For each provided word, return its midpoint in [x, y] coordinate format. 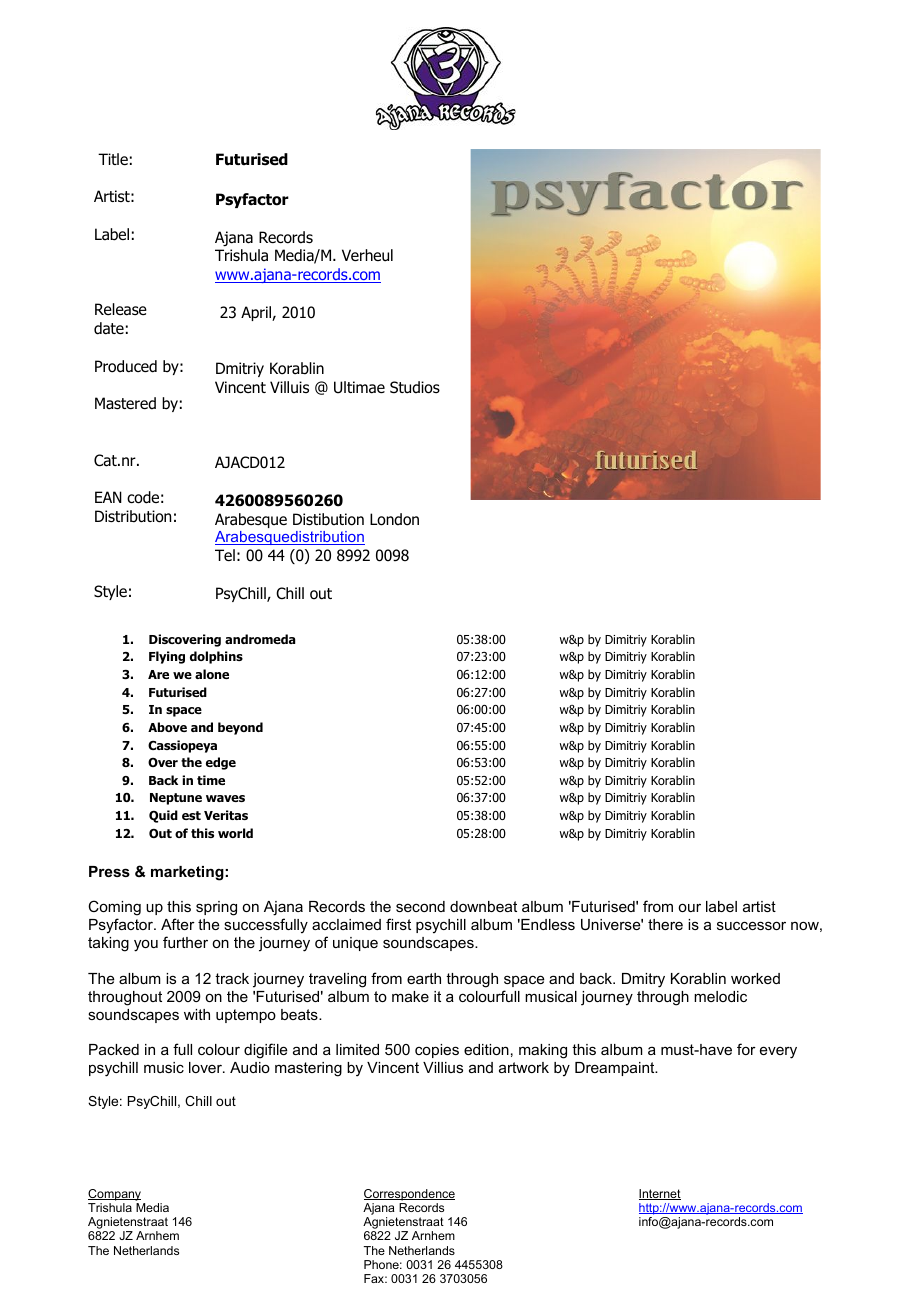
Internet [660, 1194]
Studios [415, 387]
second [420, 906]
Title [113, 159]
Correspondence [409, 1195]
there [665, 924]
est [191, 815]
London [394, 519]
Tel [225, 555]
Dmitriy [240, 369]
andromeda [260, 639]
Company [114, 1195]
